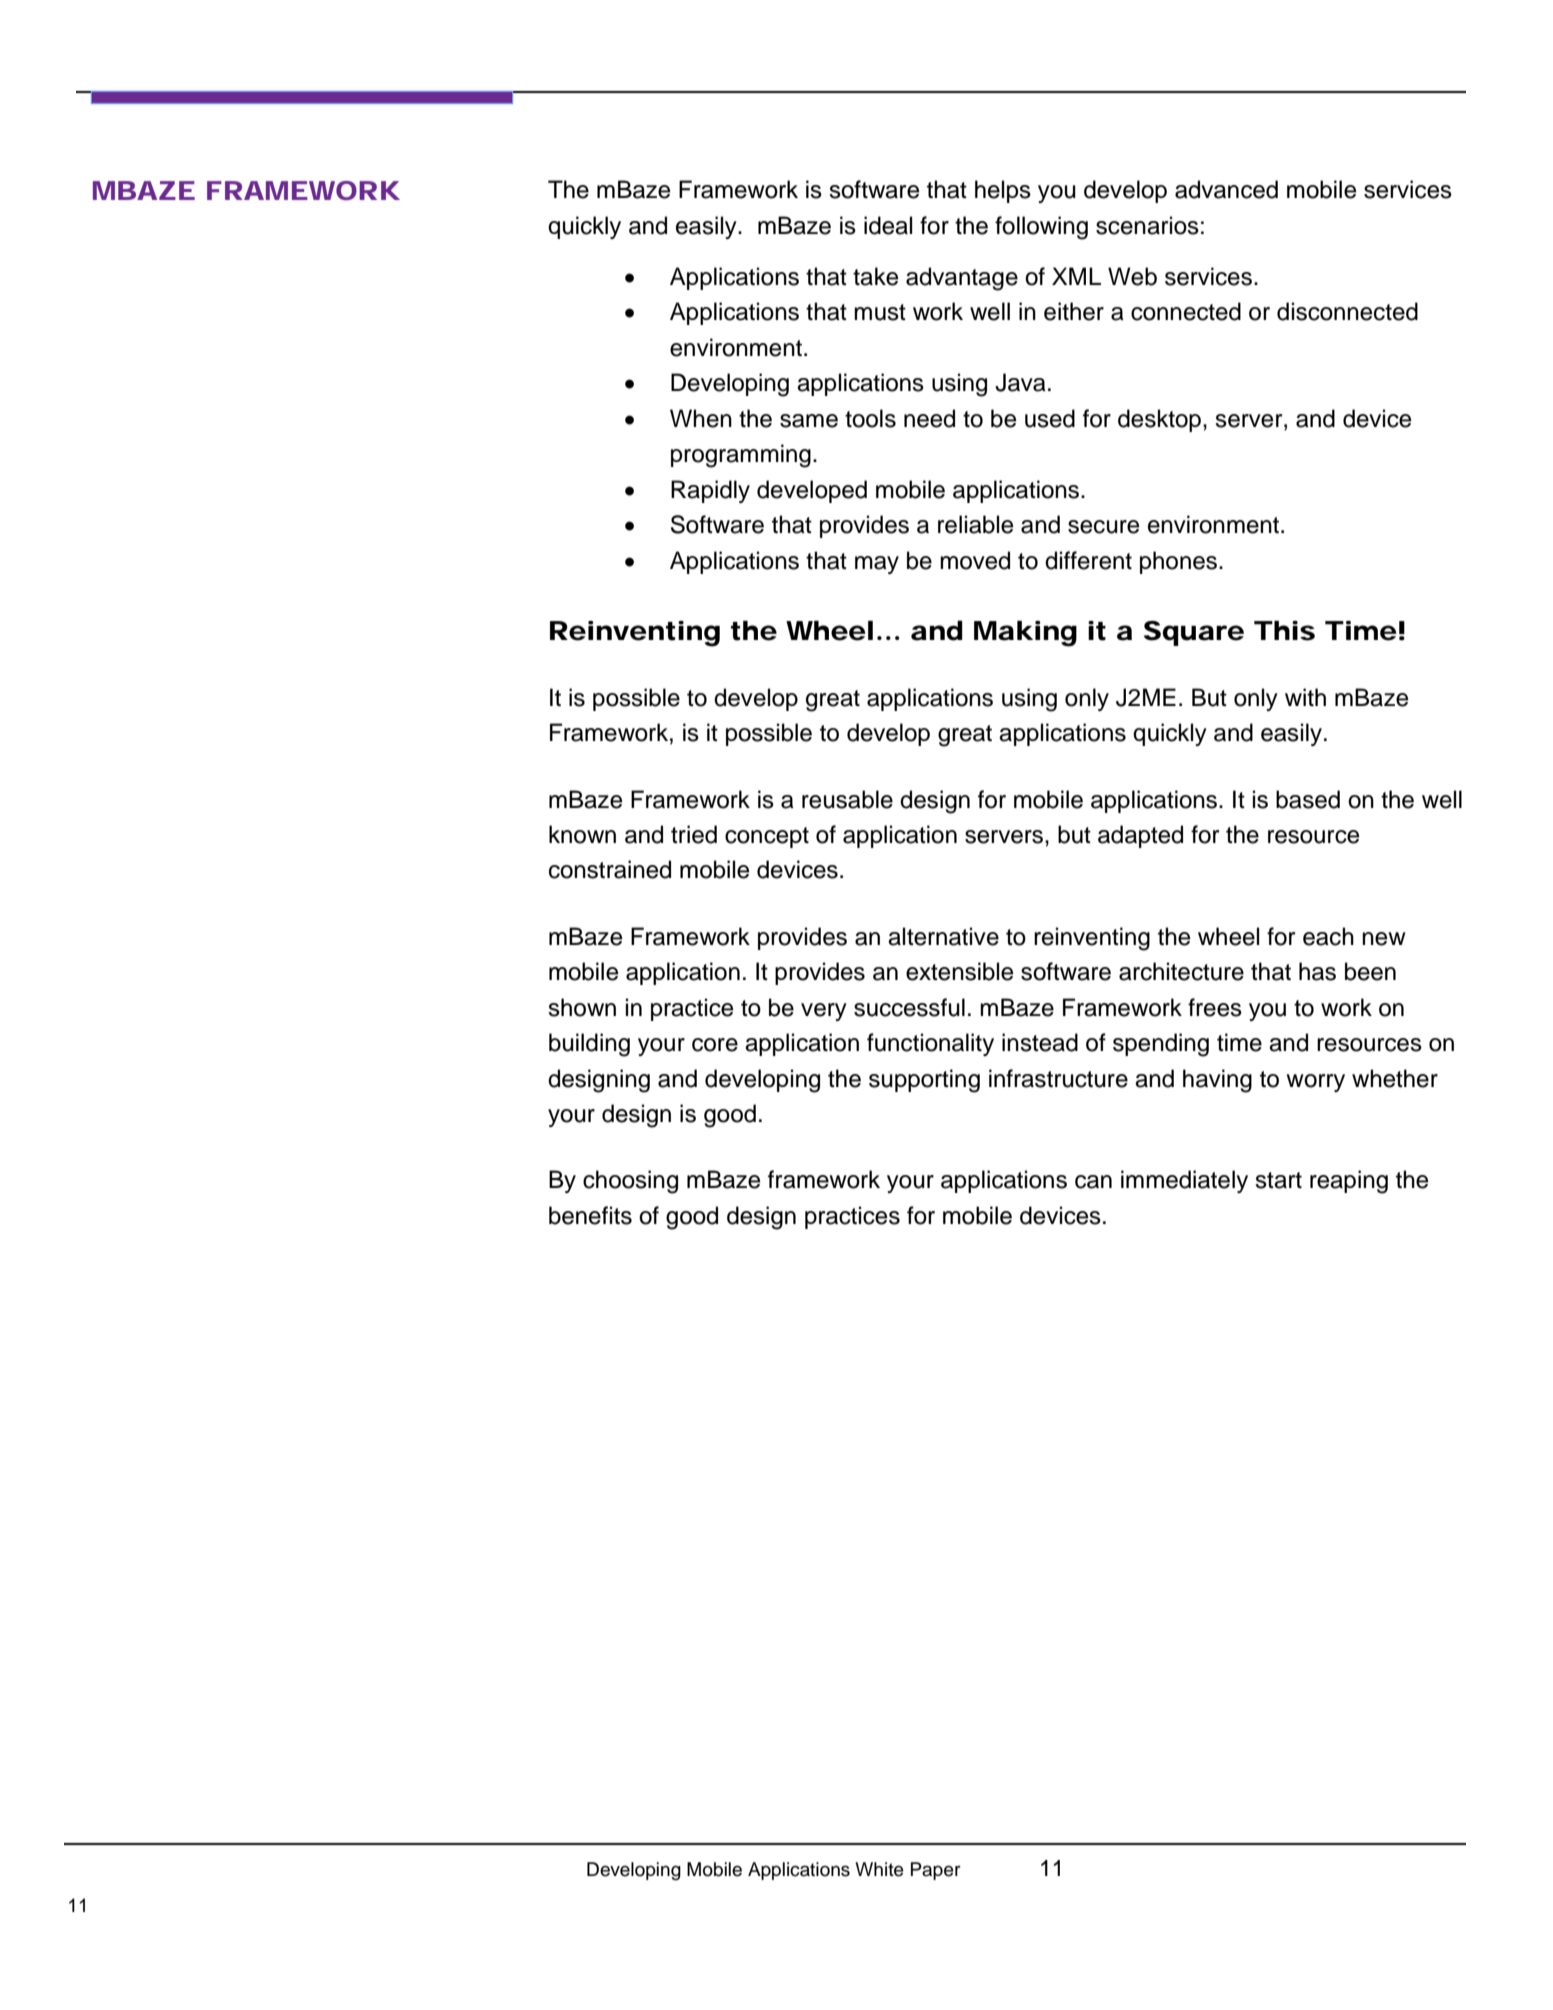 Image resolution: width=1553 pixels, height=2010 pixels. What do you see at coordinates (1226, 189) in the page?
I see `advanced` at bounding box center [1226, 189].
